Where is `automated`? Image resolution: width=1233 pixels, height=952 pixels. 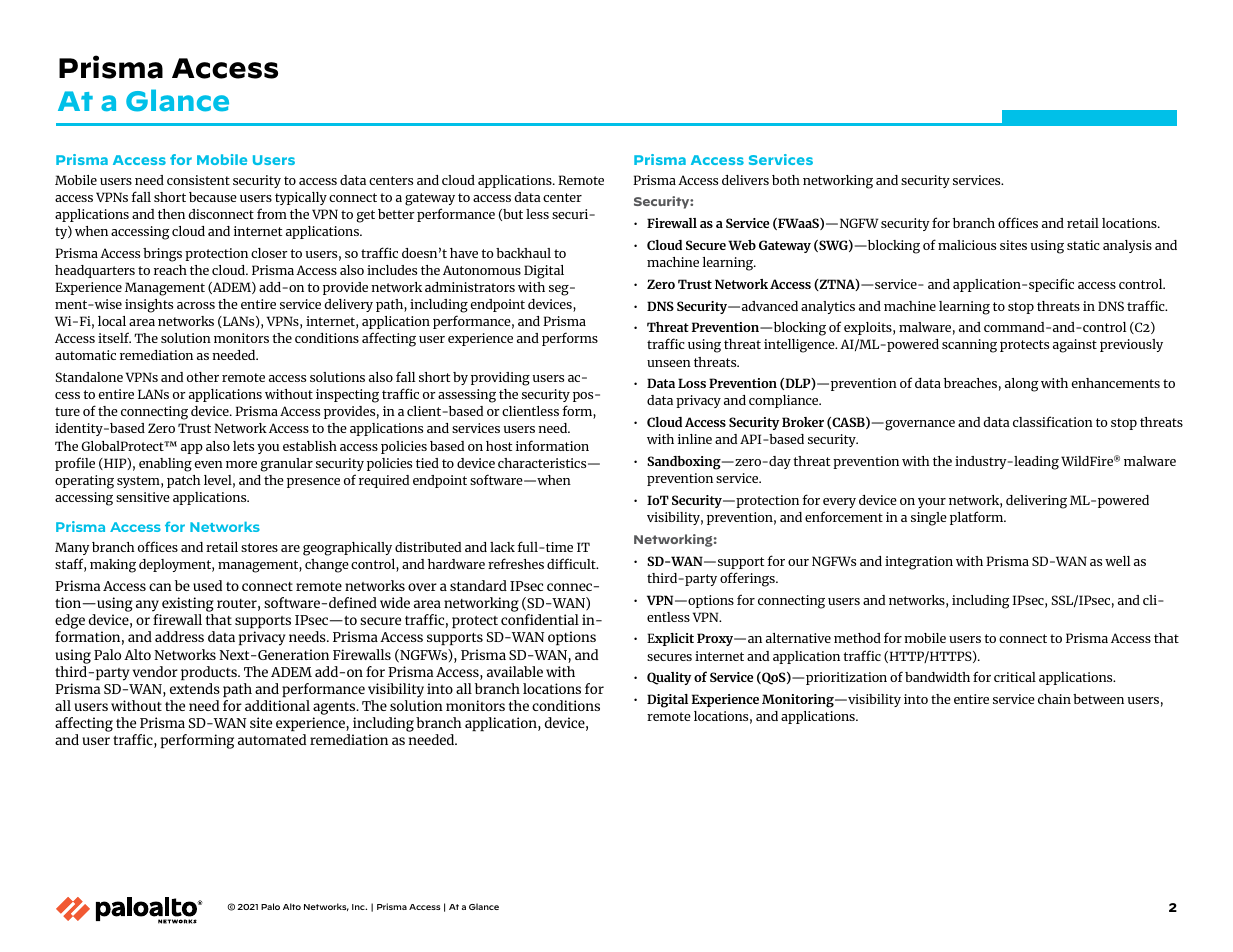 automated is located at coordinates (272, 739).
